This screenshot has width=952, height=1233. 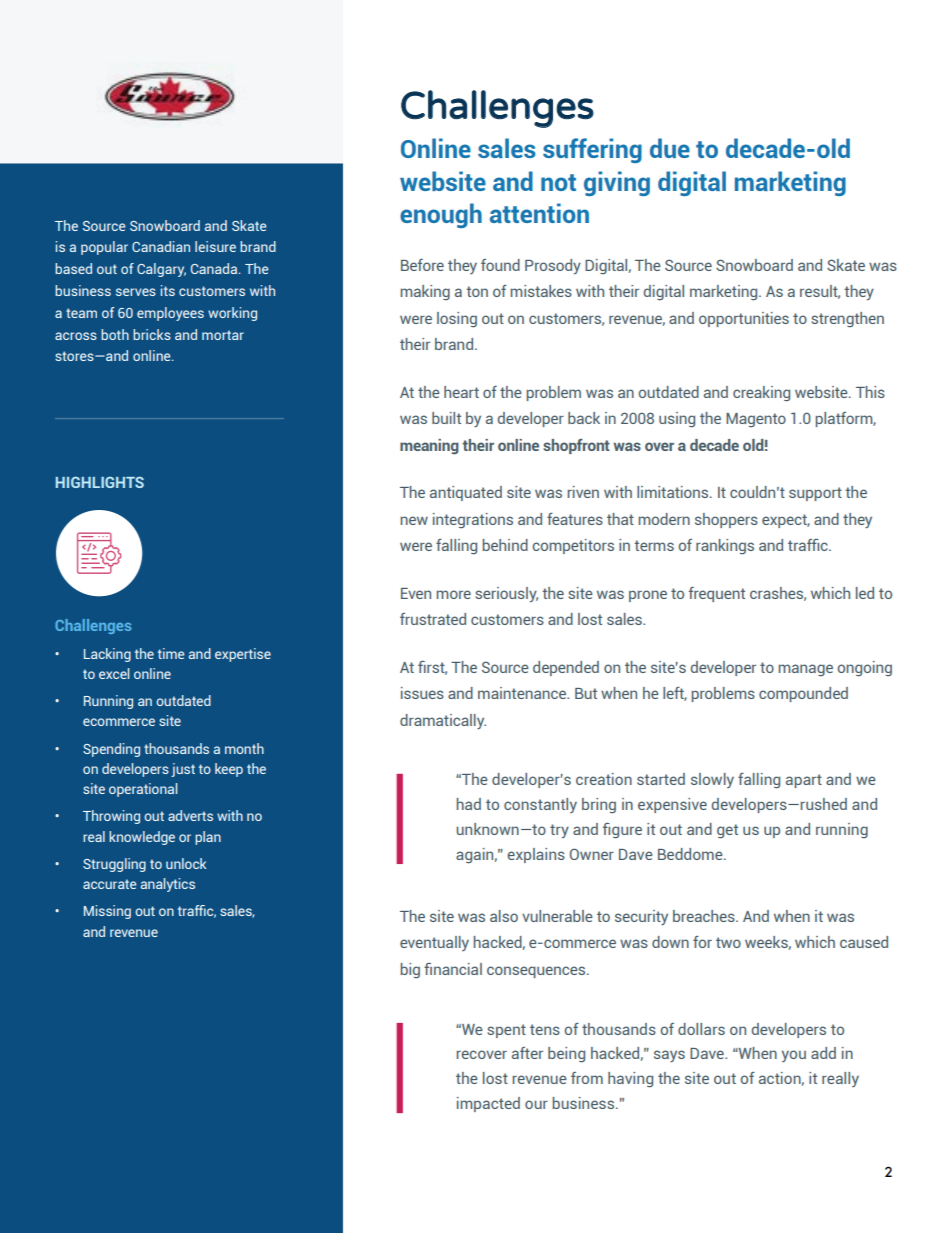 I want to click on frustrated, so click(x=433, y=619).
